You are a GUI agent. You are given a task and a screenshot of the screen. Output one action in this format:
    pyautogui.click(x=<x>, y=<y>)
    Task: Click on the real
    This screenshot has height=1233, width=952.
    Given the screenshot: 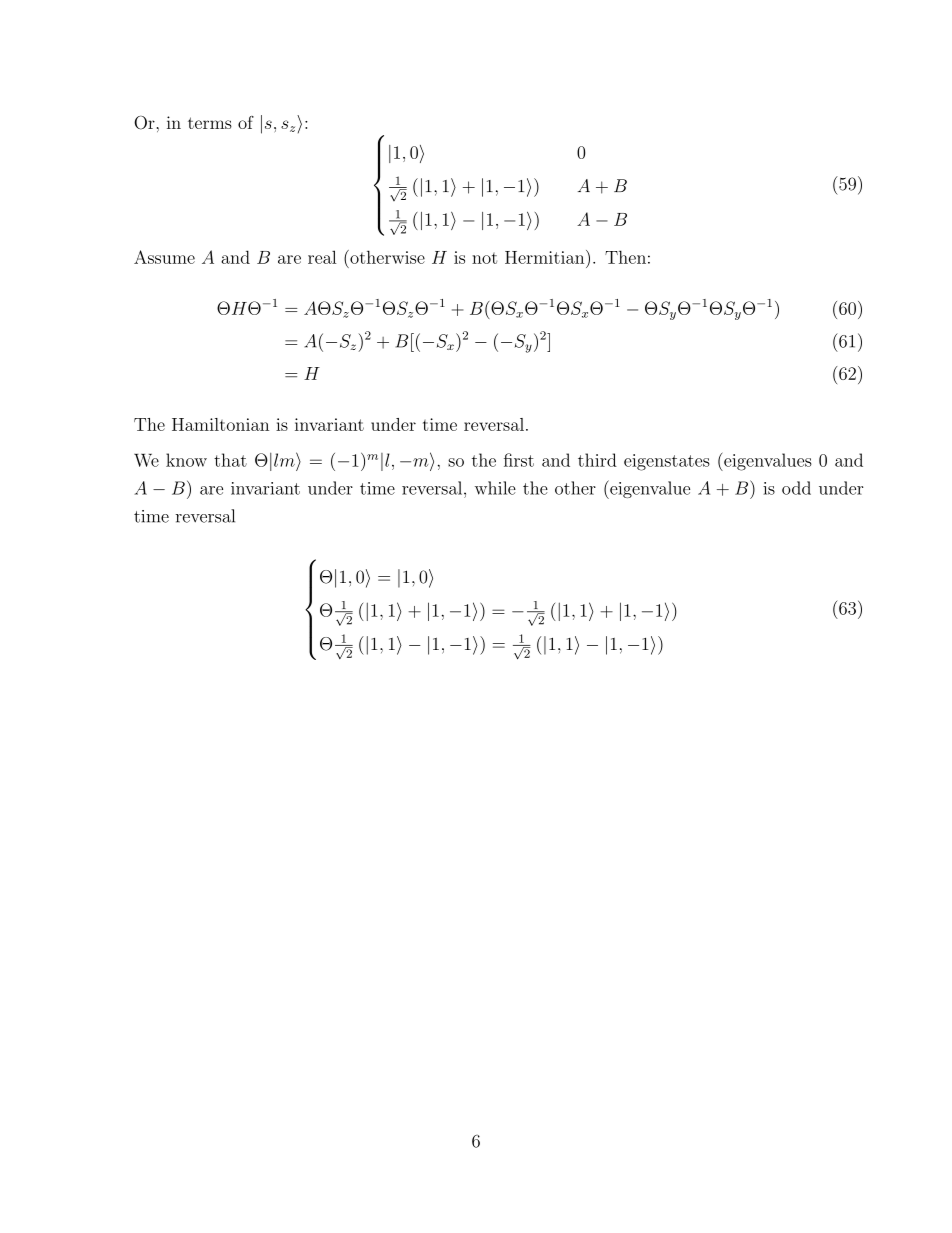 What is the action you would take?
    pyautogui.click(x=322, y=257)
